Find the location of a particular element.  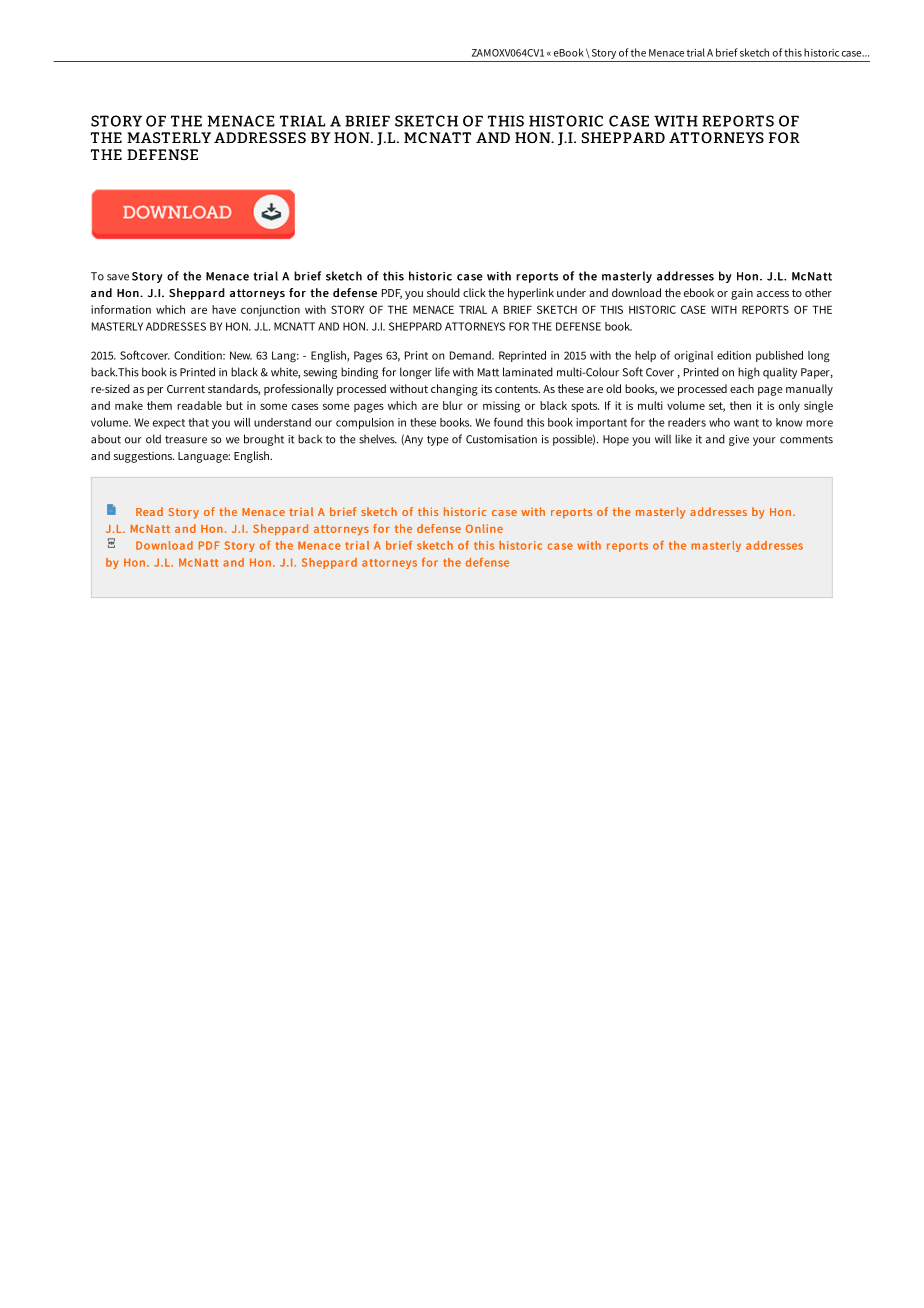

changing is located at coordinates (454, 390).
